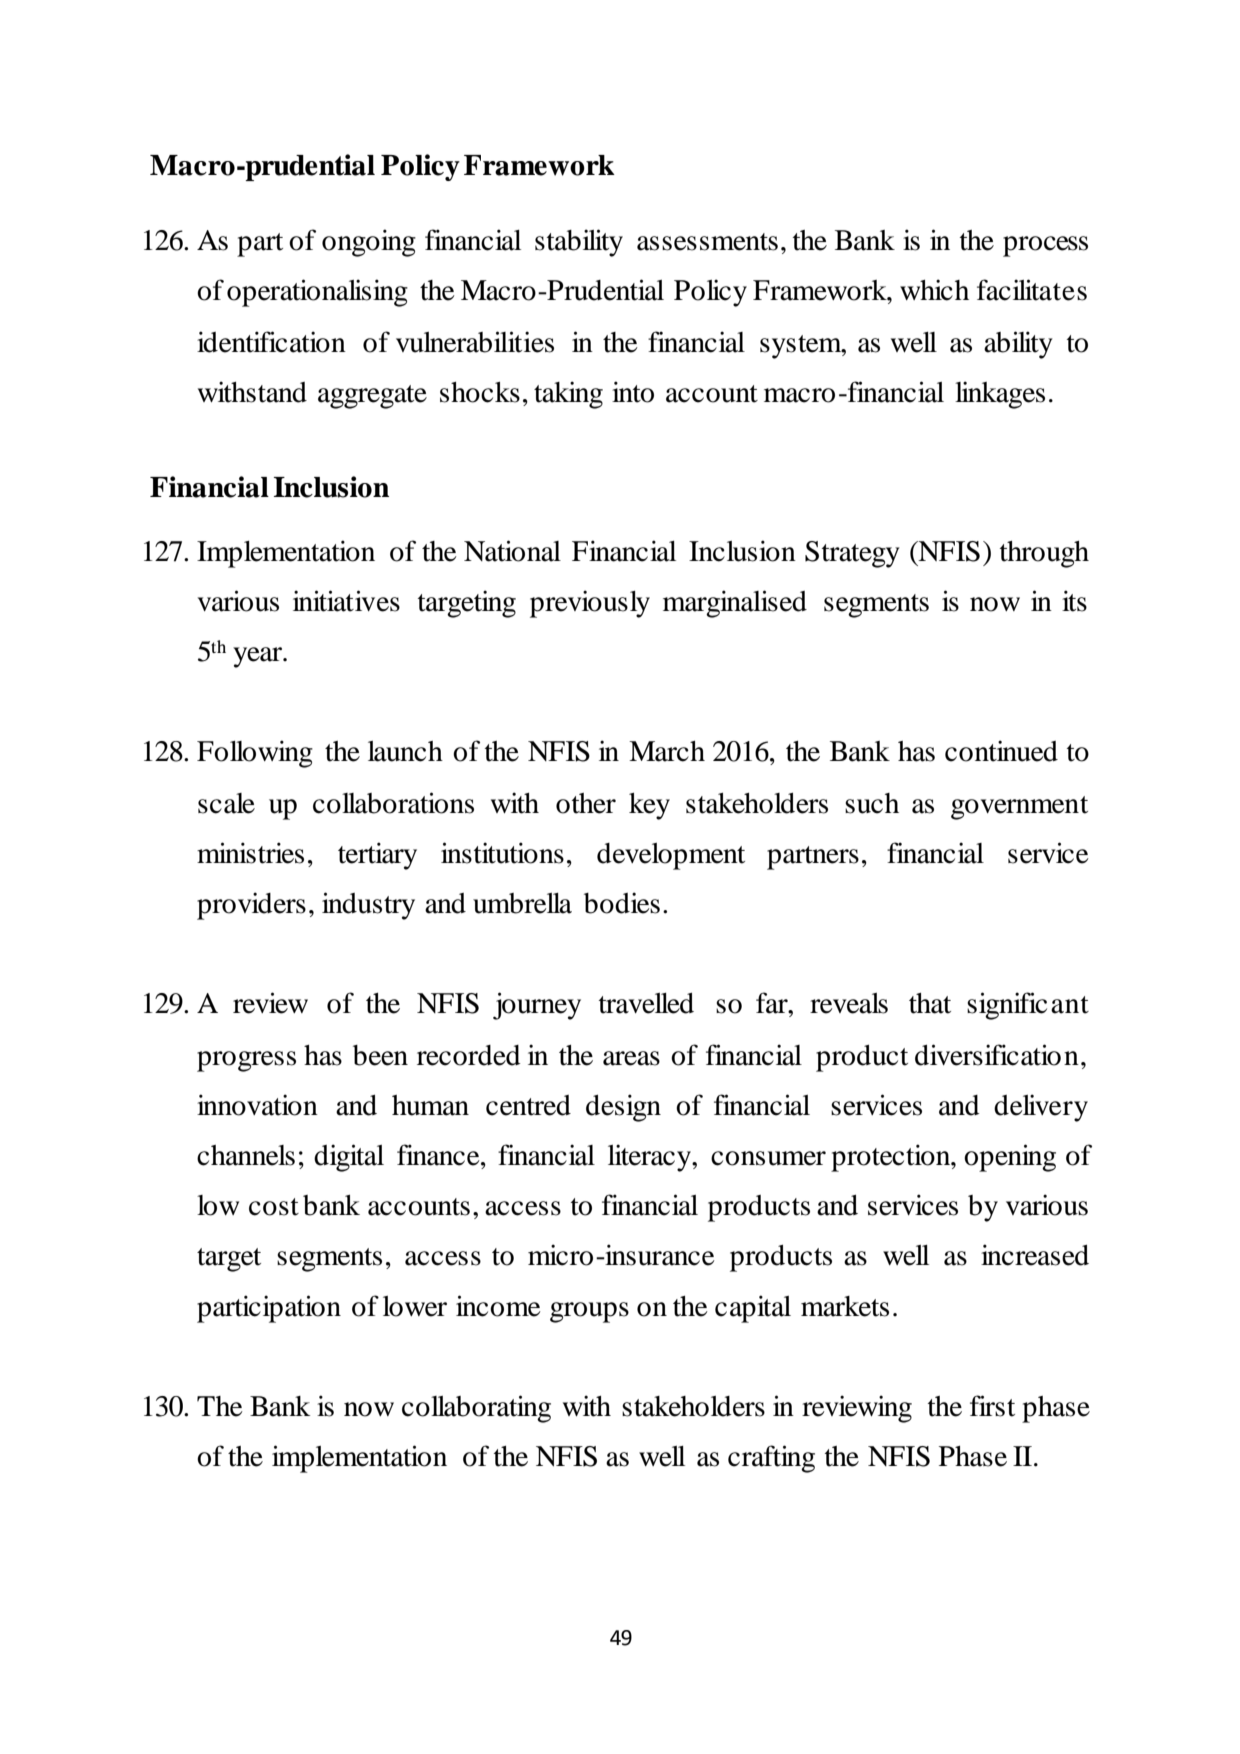 The image size is (1240, 1754). I want to click on which, so click(934, 290).
